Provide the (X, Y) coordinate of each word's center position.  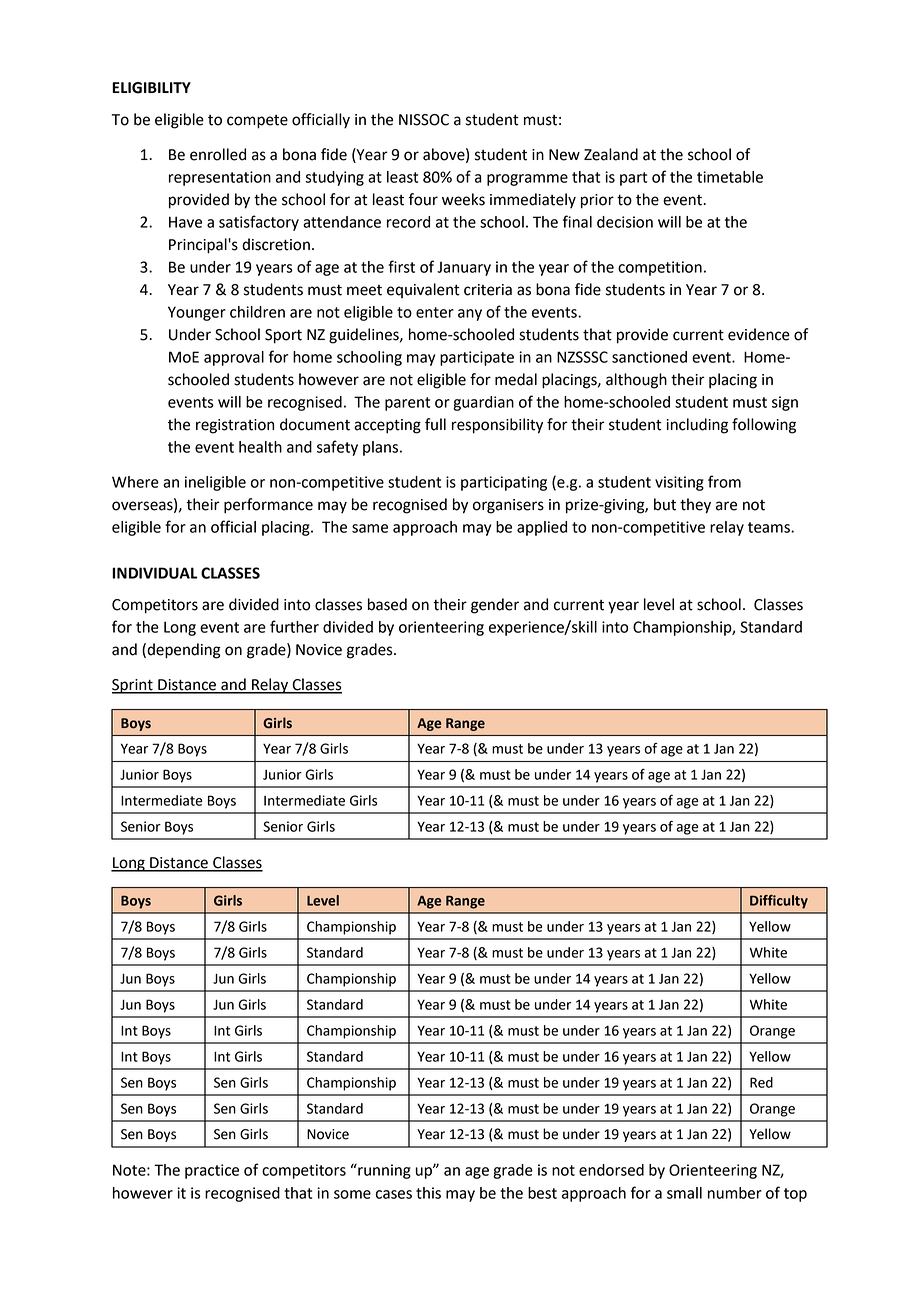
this (428, 1193)
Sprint (133, 686)
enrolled (218, 154)
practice (212, 1171)
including (697, 426)
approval (234, 358)
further (294, 626)
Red (761, 1082)
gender (495, 606)
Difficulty (779, 902)
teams (770, 527)
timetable (730, 177)
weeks (463, 199)
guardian (483, 403)
